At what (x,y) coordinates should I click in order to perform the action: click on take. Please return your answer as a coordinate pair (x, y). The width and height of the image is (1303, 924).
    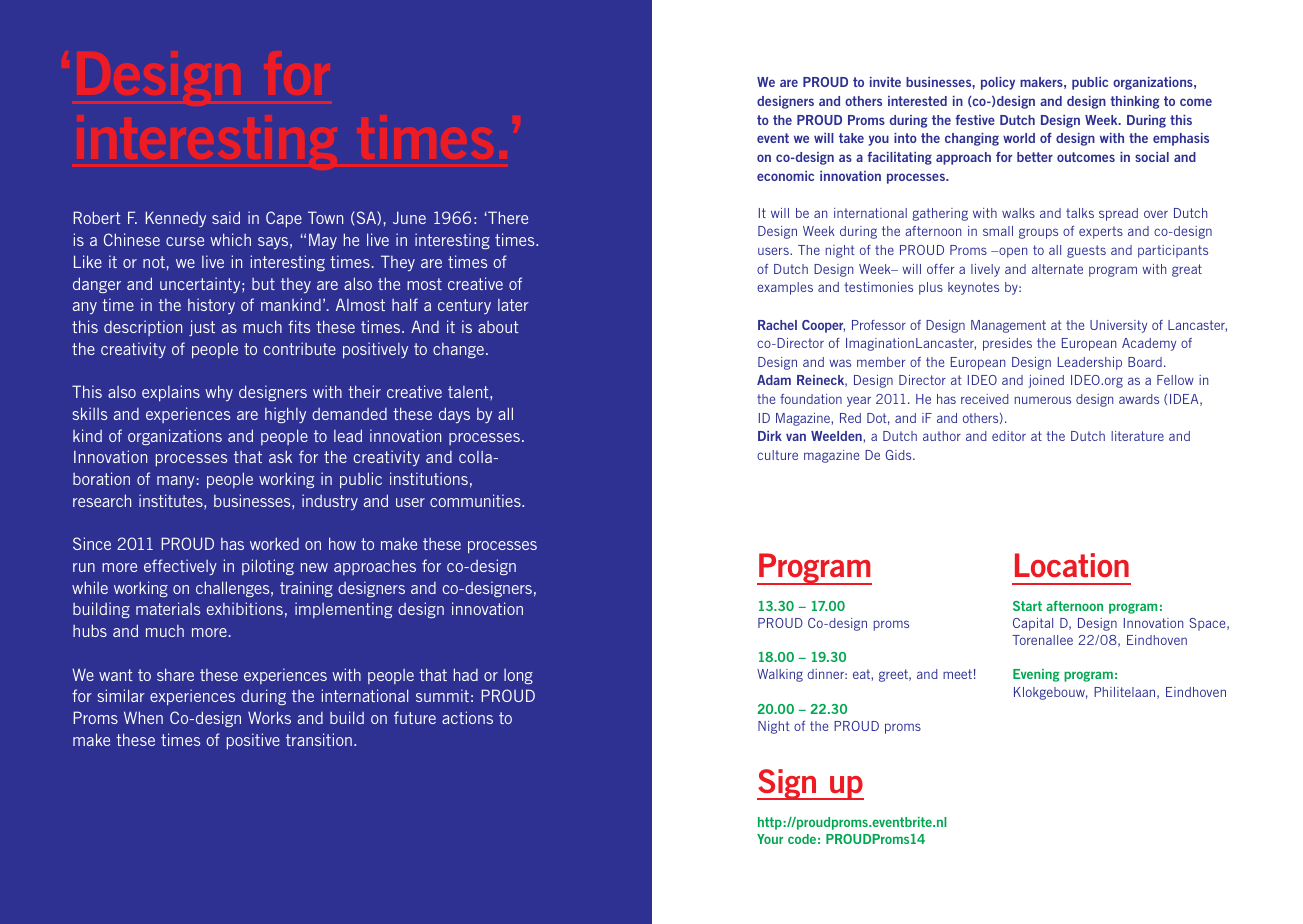
    Looking at the image, I should click on (851, 138).
